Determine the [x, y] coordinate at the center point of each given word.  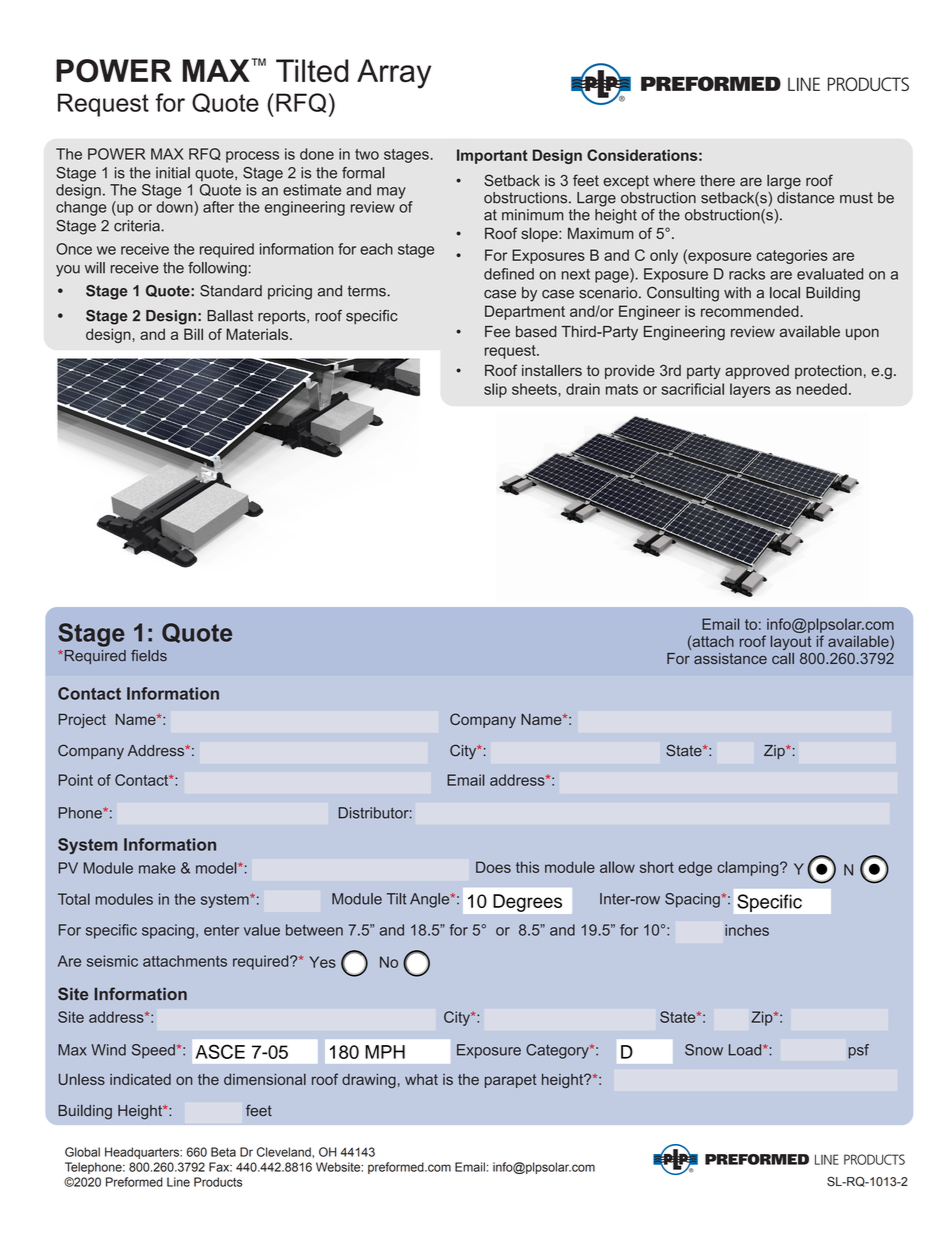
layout [791, 643]
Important [492, 156]
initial [173, 173]
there [717, 180]
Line [178, 1182]
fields [149, 656]
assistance [730, 658]
